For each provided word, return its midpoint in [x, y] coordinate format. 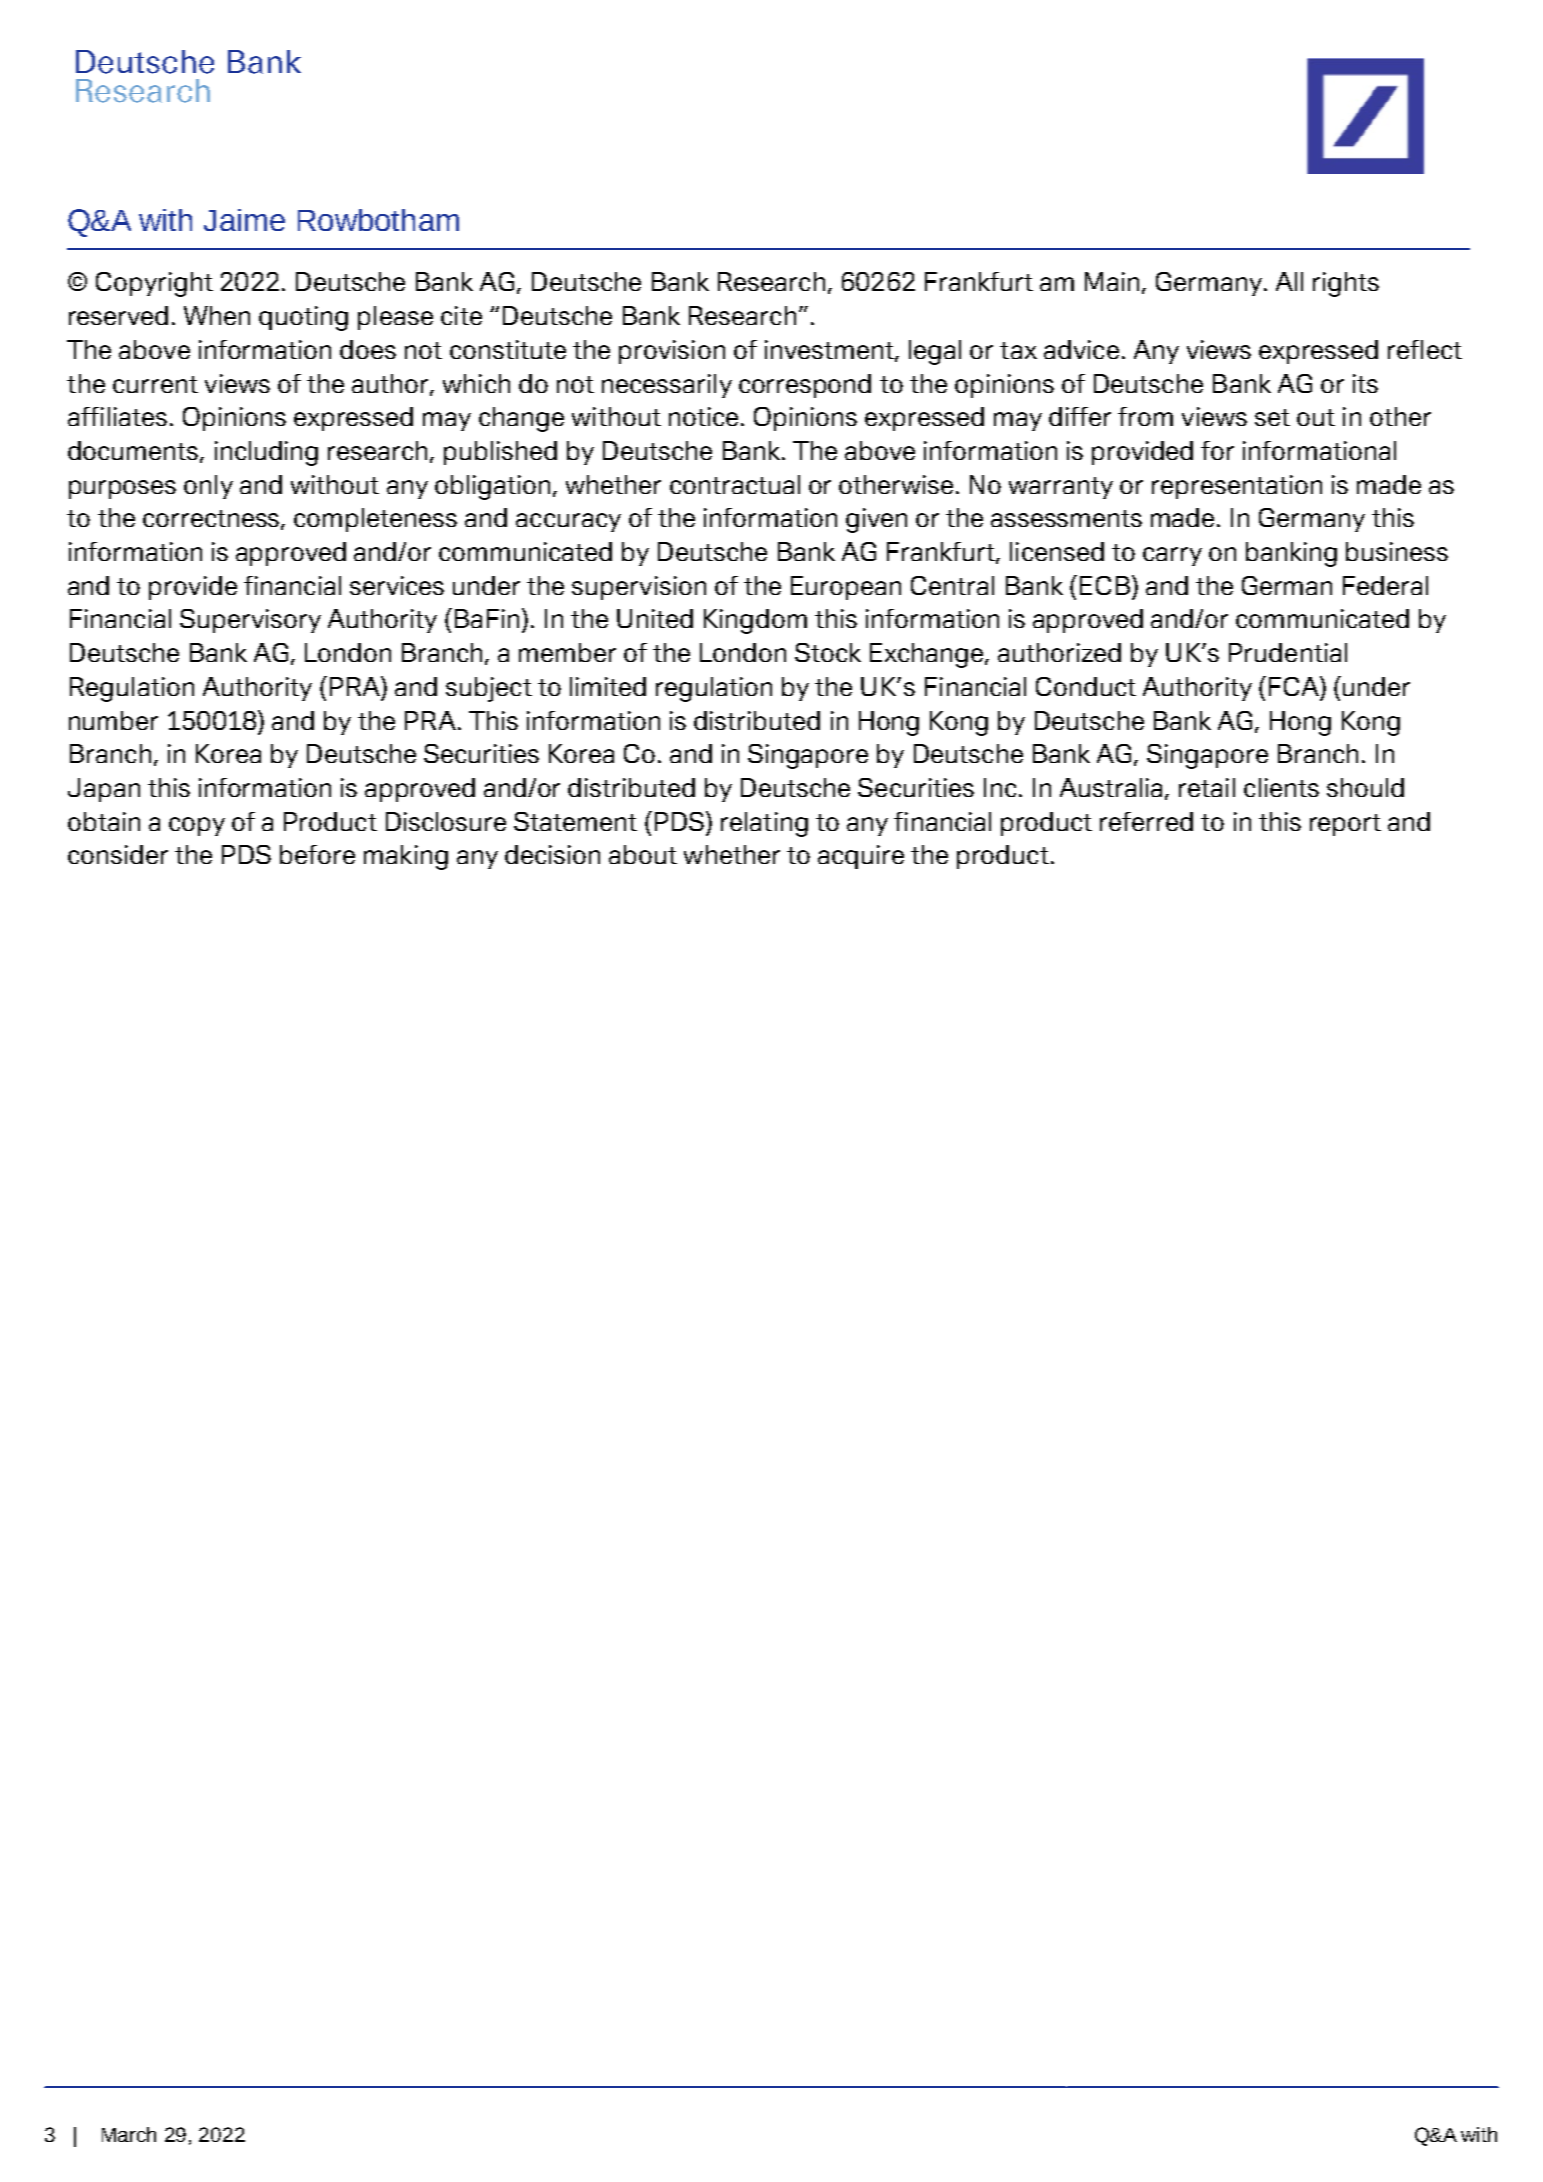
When [217, 315]
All [1289, 281]
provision [672, 352]
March [129, 2134]
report [1345, 825]
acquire [861, 857]
